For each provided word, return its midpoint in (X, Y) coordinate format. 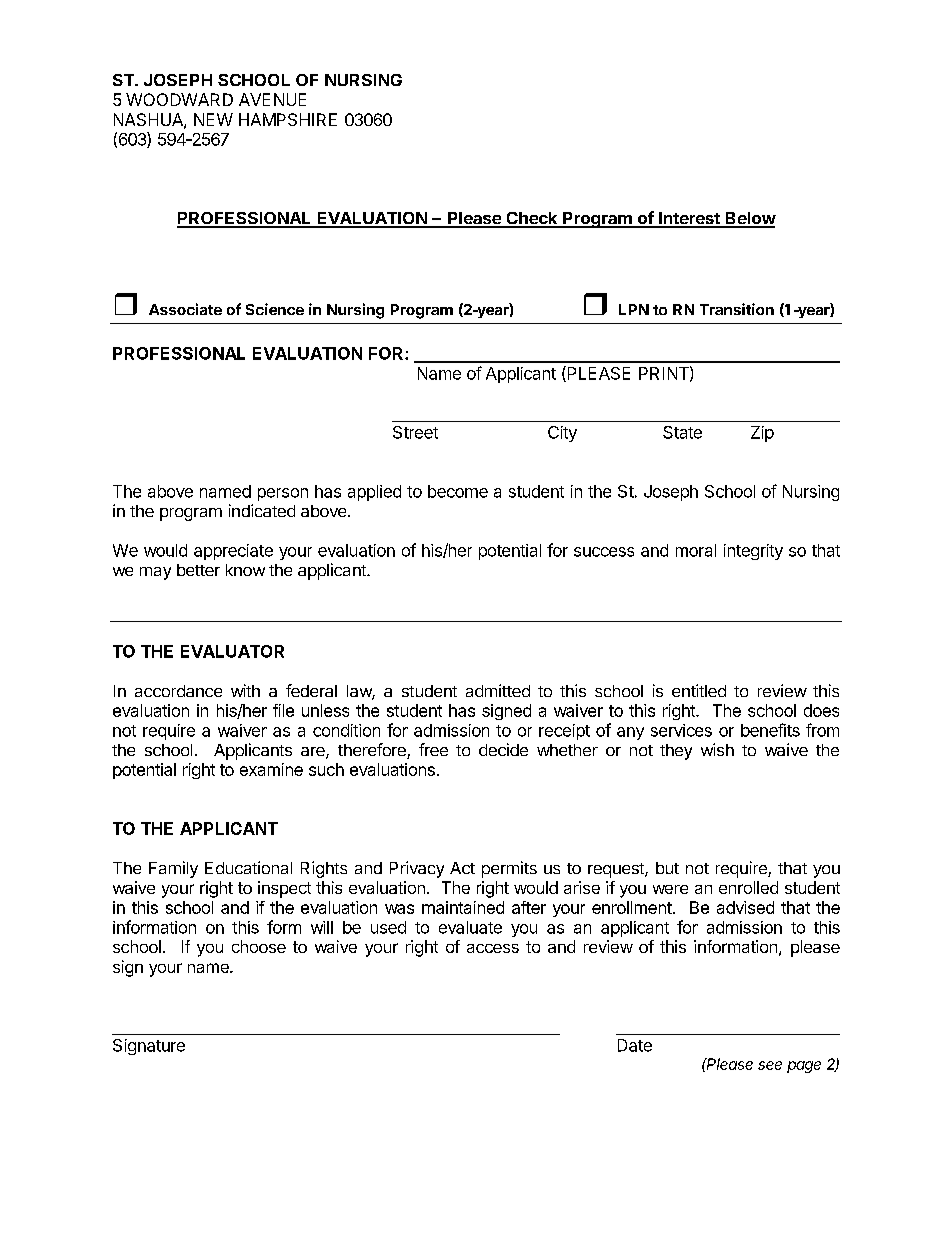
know (245, 570)
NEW (213, 119)
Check (532, 219)
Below (750, 219)
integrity (753, 552)
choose (259, 946)
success (604, 552)
